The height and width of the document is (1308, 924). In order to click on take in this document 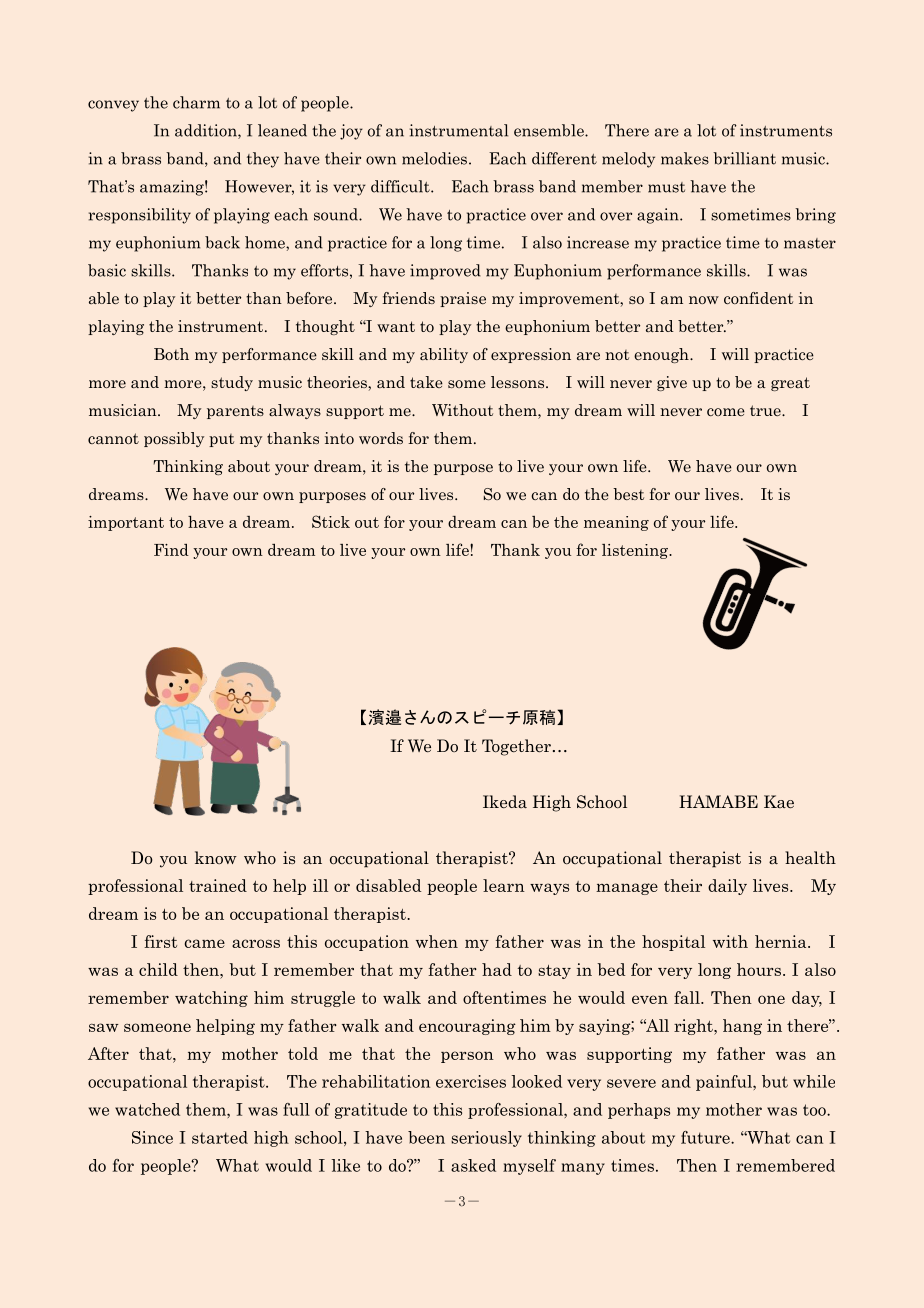, I will do `click(426, 382)`.
